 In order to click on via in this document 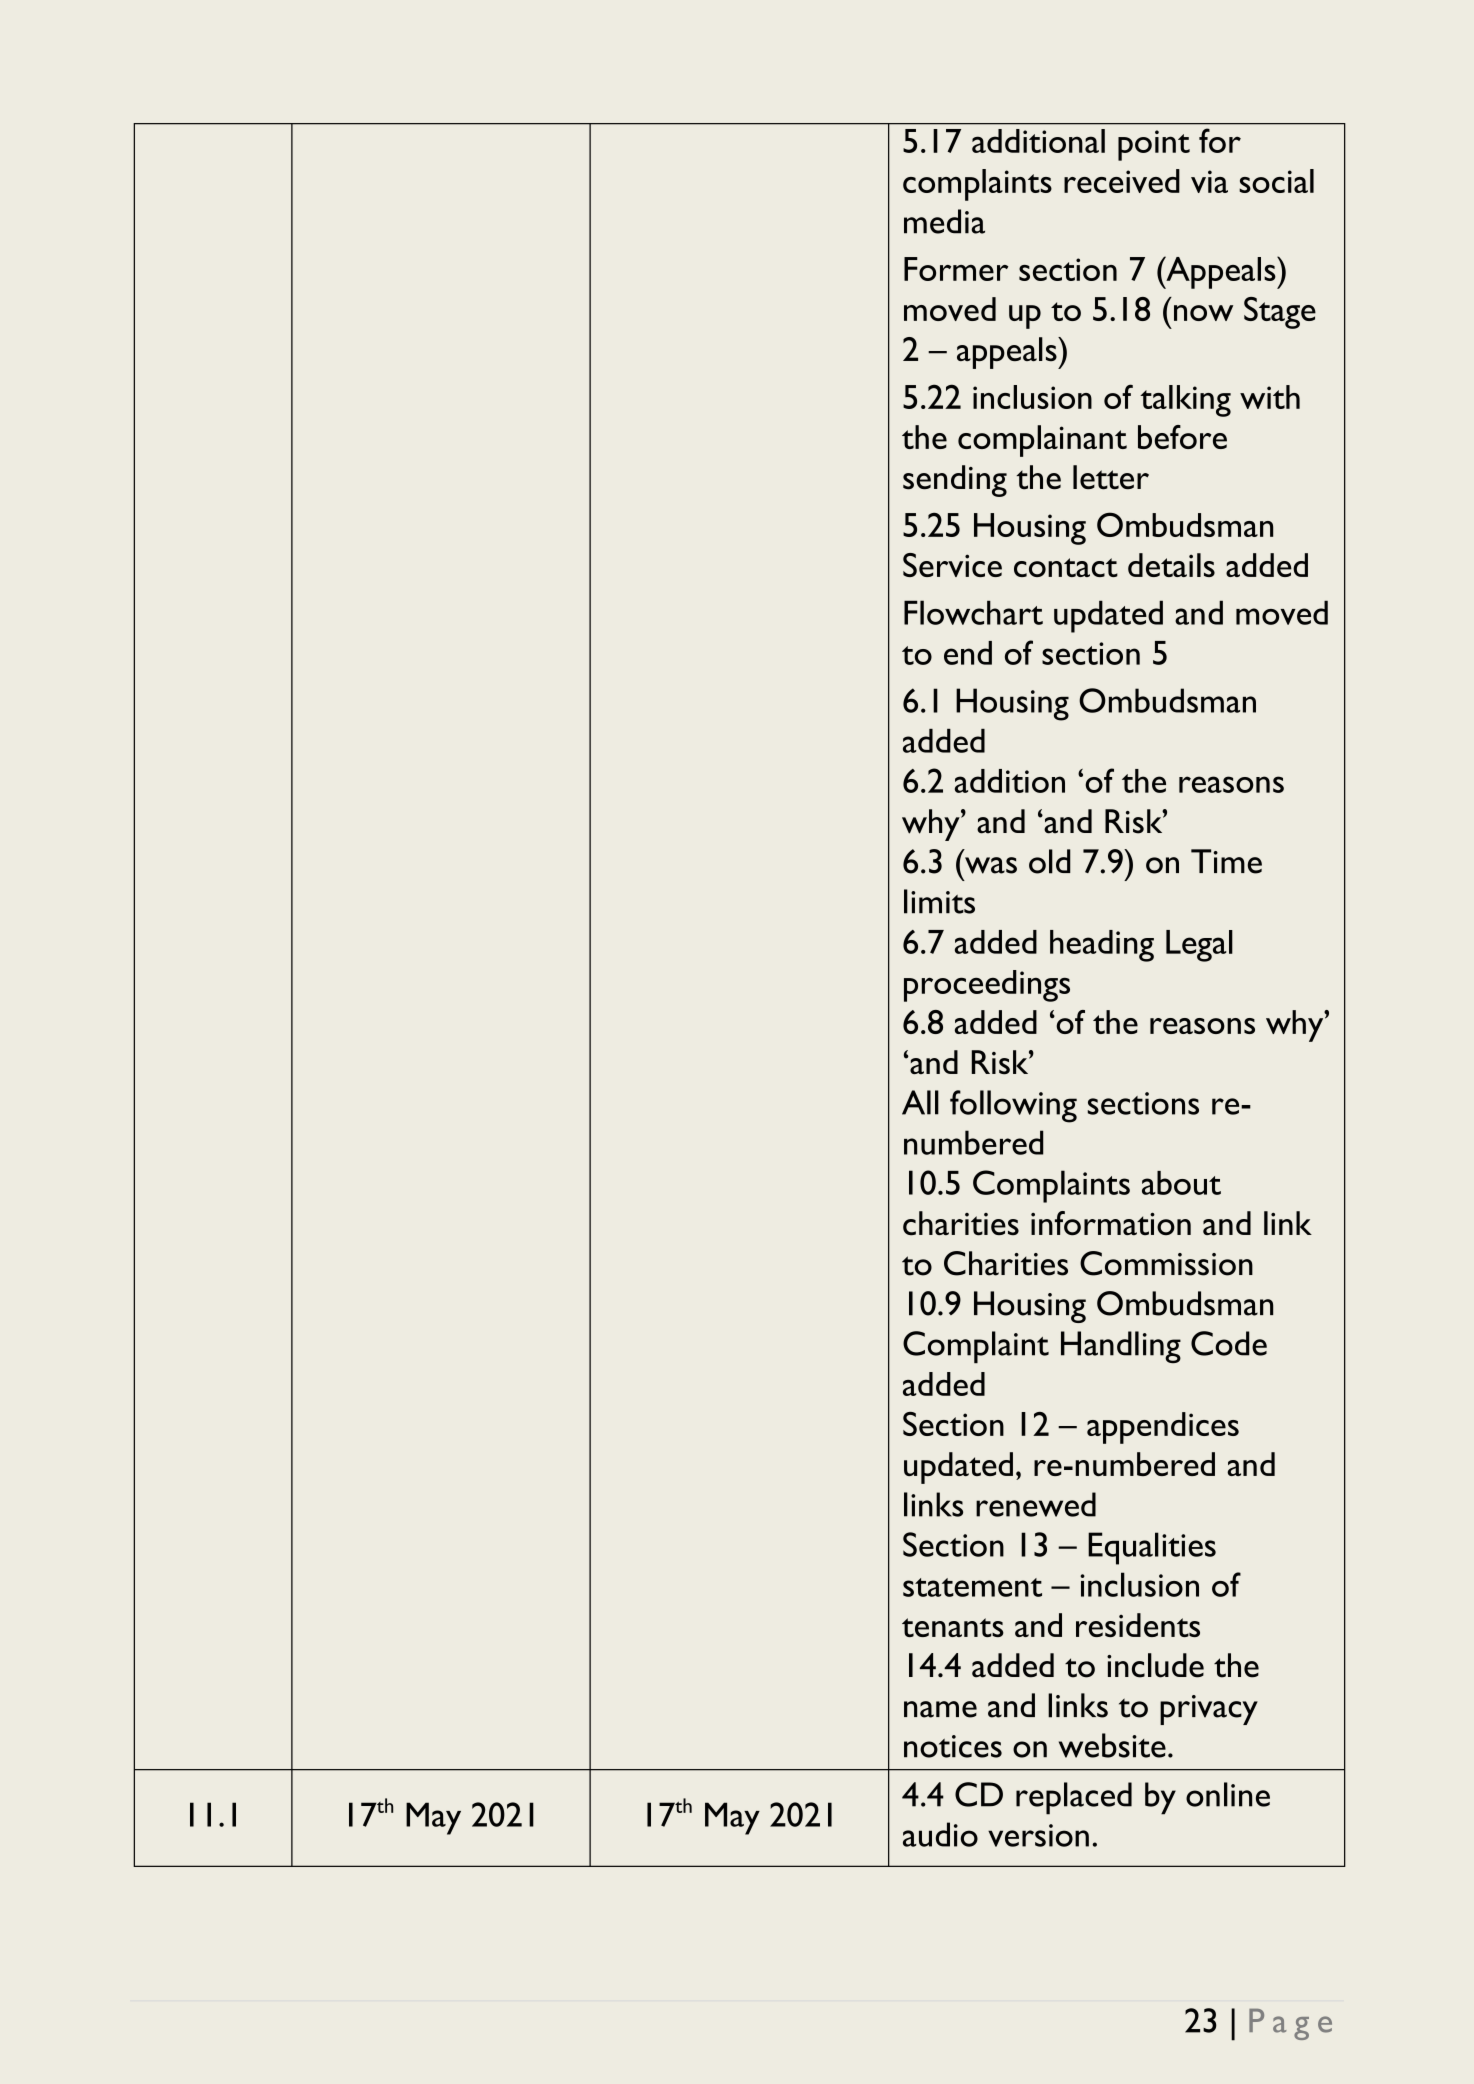, I will do `click(1209, 181)`.
